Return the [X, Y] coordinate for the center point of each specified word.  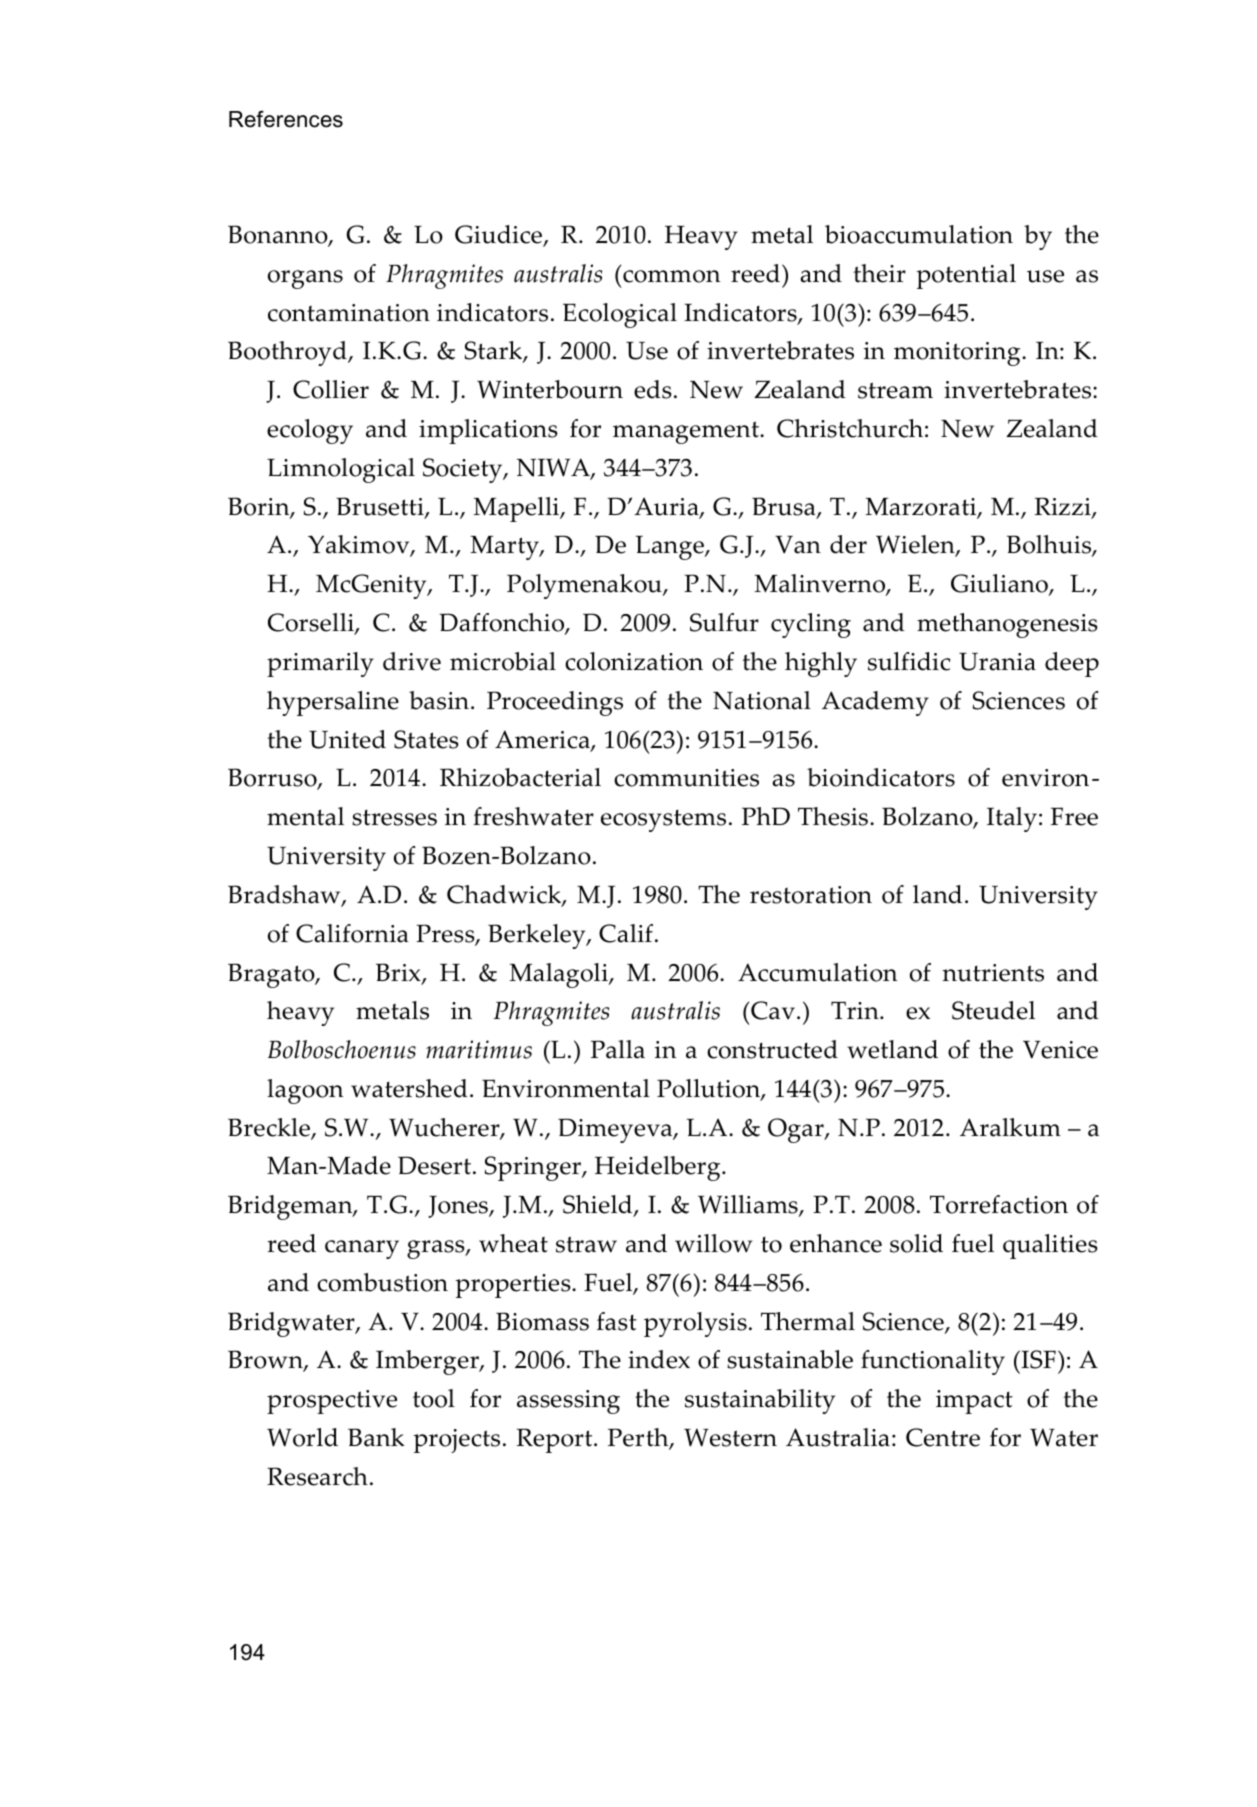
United [347, 739]
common [671, 276]
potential [966, 276]
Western [730, 1437]
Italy [1012, 819]
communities [686, 778]
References [286, 119]
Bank [376, 1437]
